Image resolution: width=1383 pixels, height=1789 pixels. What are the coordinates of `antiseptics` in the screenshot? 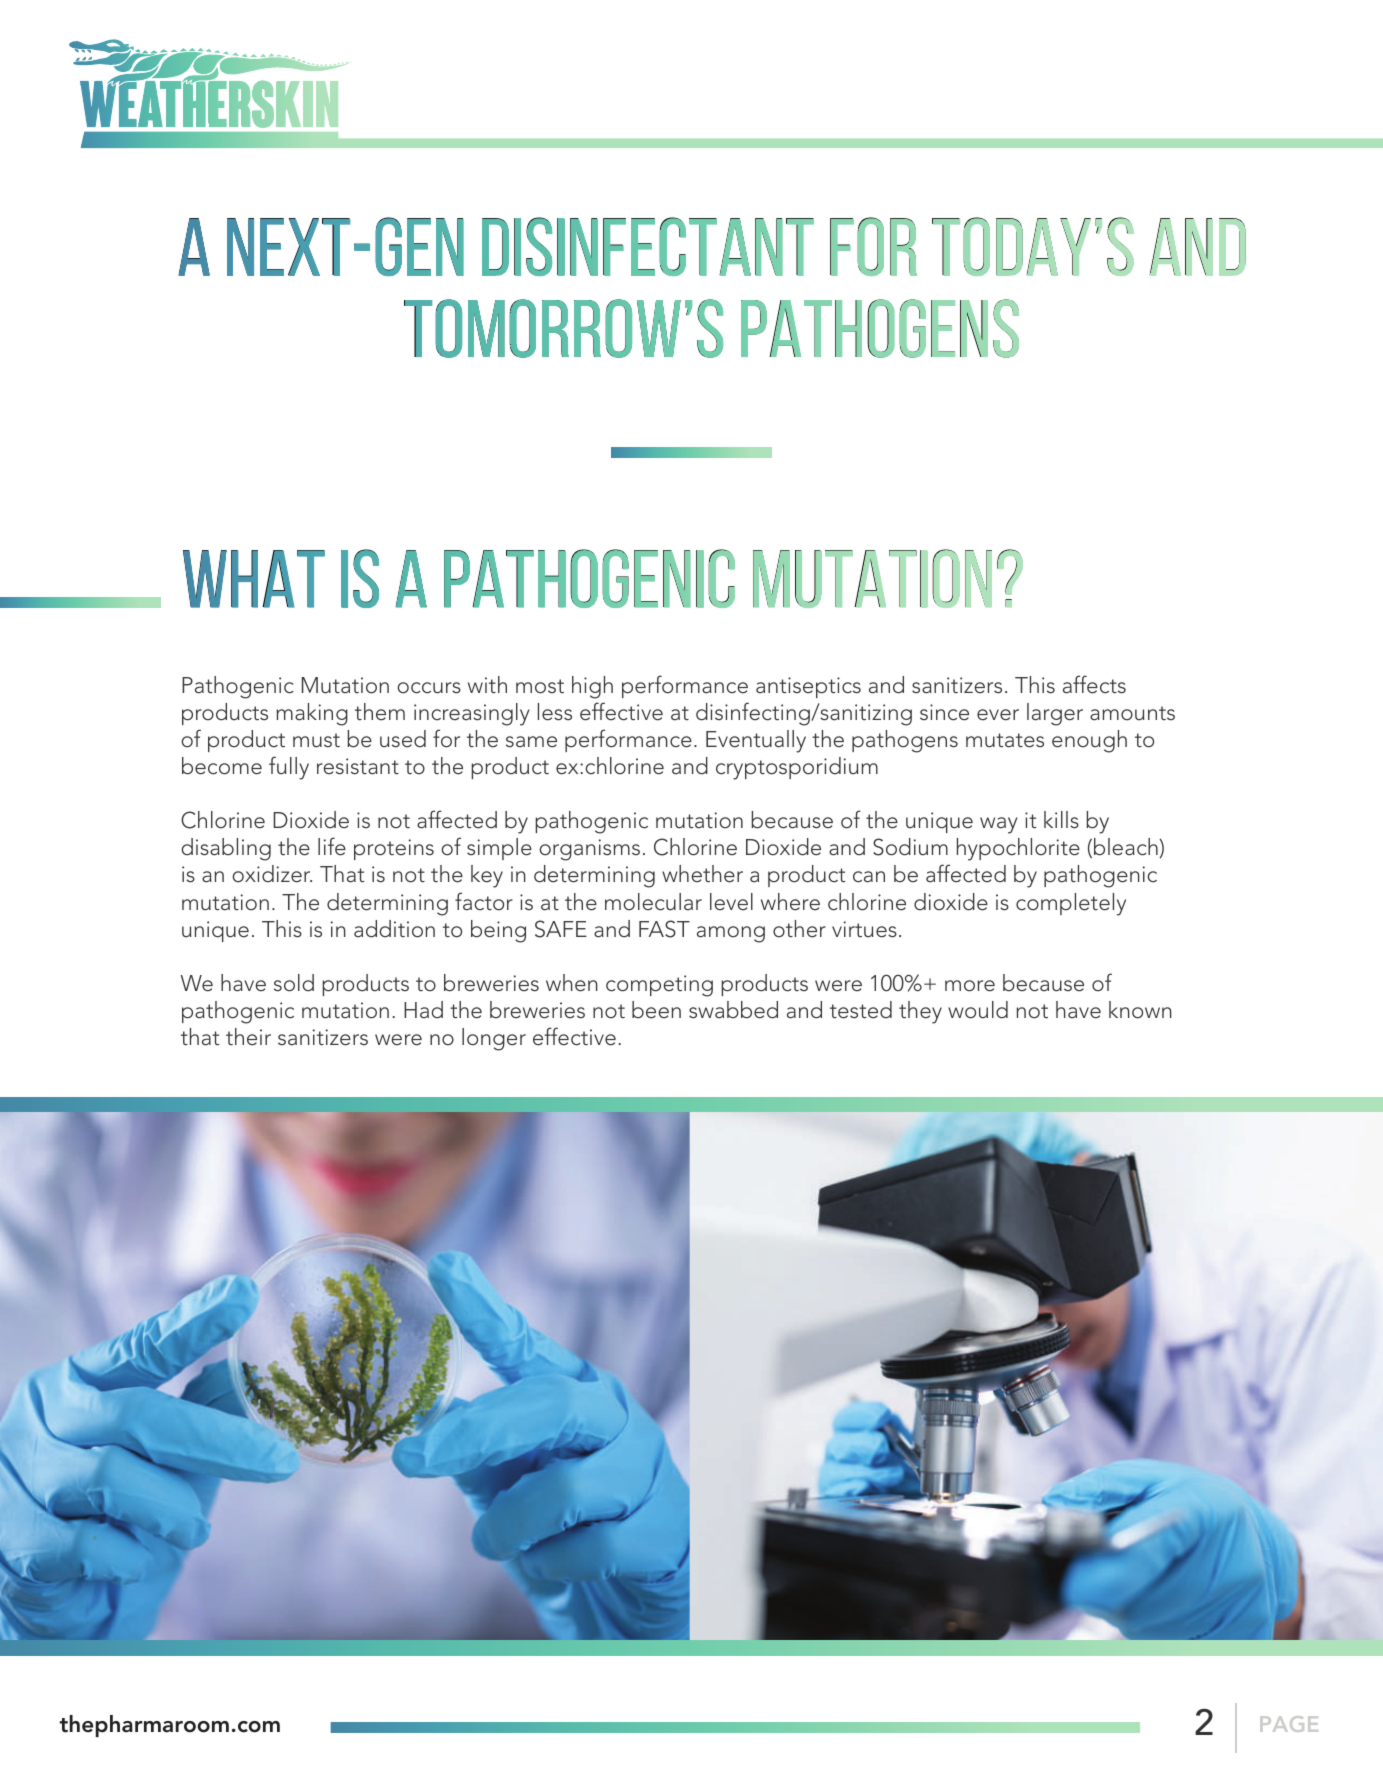 It's located at (808, 687).
